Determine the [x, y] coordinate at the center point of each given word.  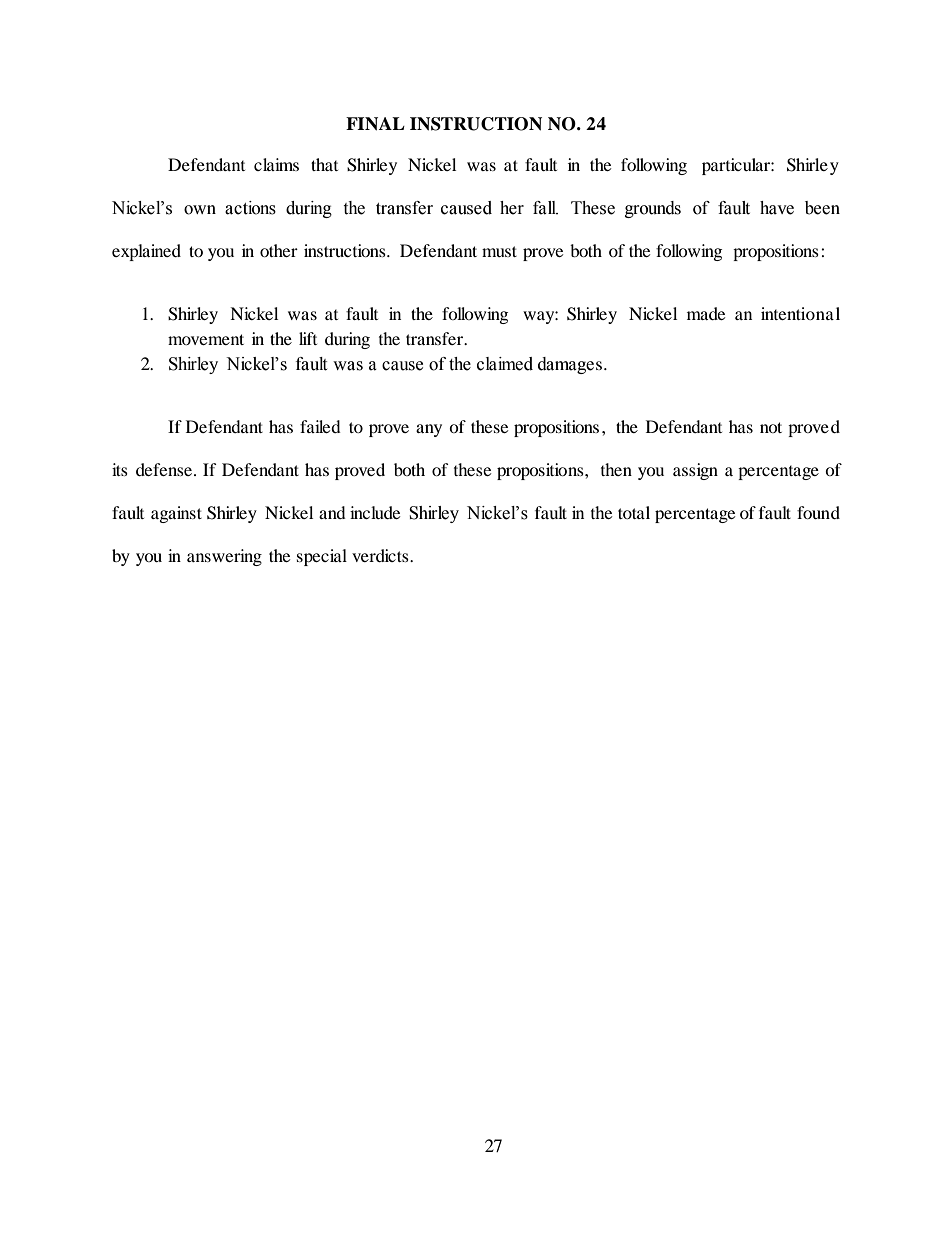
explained [146, 252]
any [429, 430]
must [499, 251]
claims [276, 164]
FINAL [375, 124]
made [706, 313]
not [771, 427]
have [777, 208]
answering [224, 557]
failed [320, 426]
